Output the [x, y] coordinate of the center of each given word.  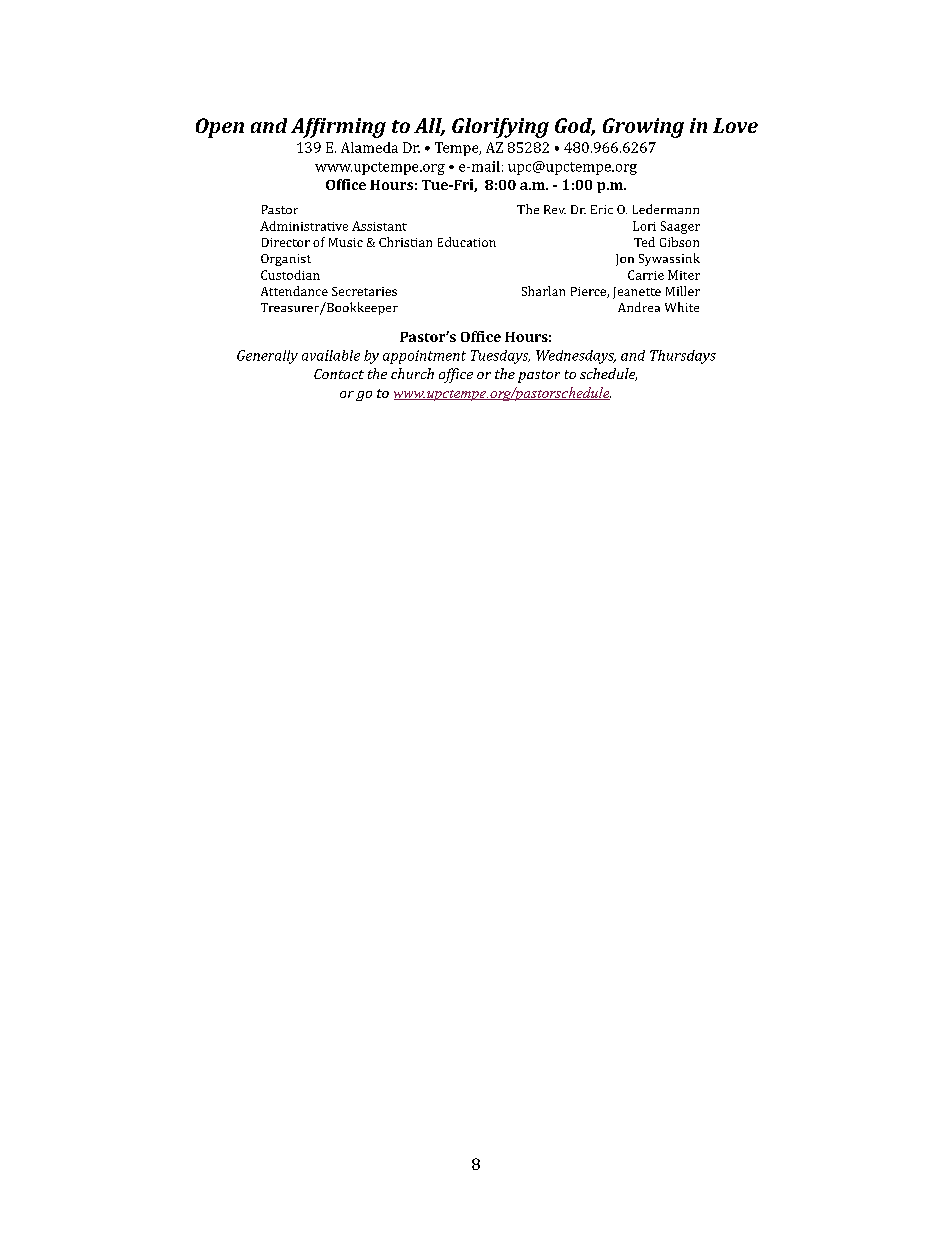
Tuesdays [500, 357]
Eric [602, 209]
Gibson [679, 242]
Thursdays [683, 357]
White [682, 307]
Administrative [304, 226]
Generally [267, 357]
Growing [643, 128]
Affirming [338, 128]
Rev [555, 209]
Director [286, 242]
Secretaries [364, 291]
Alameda [369, 147]
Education [467, 242]
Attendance [294, 291]
